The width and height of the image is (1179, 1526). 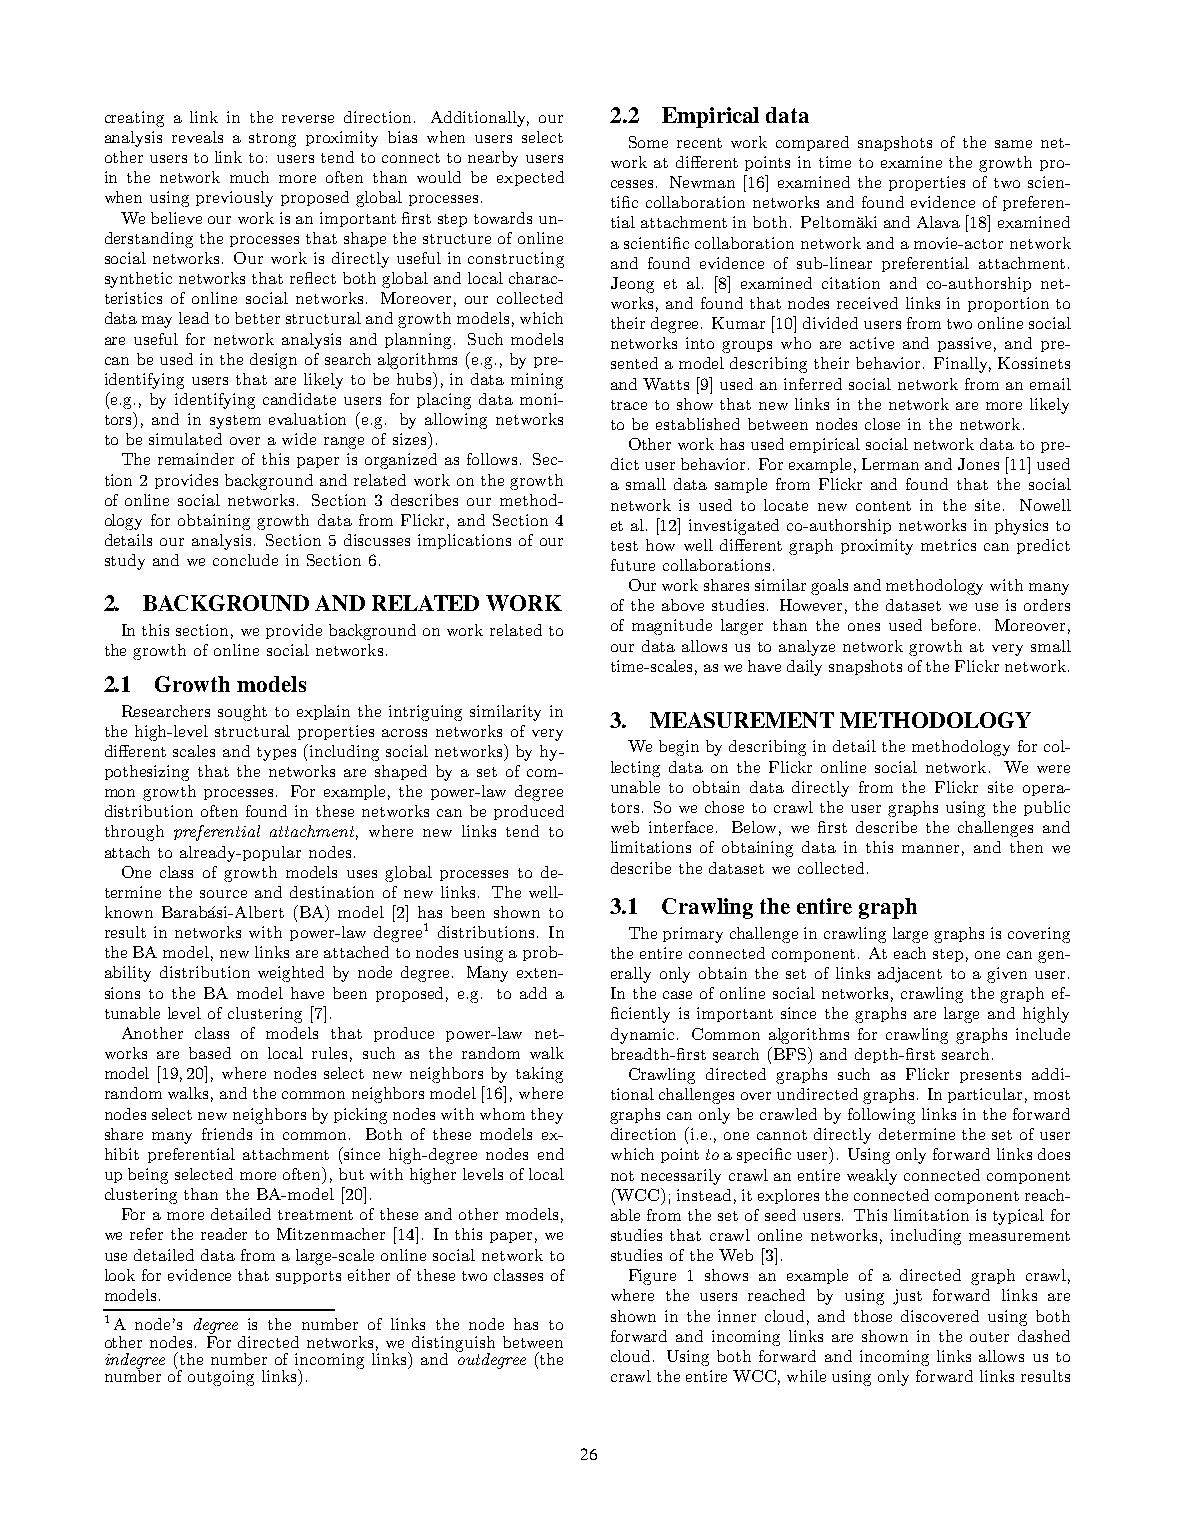 What do you see at coordinates (652, 1277) in the image?
I see `Figure` at bounding box center [652, 1277].
